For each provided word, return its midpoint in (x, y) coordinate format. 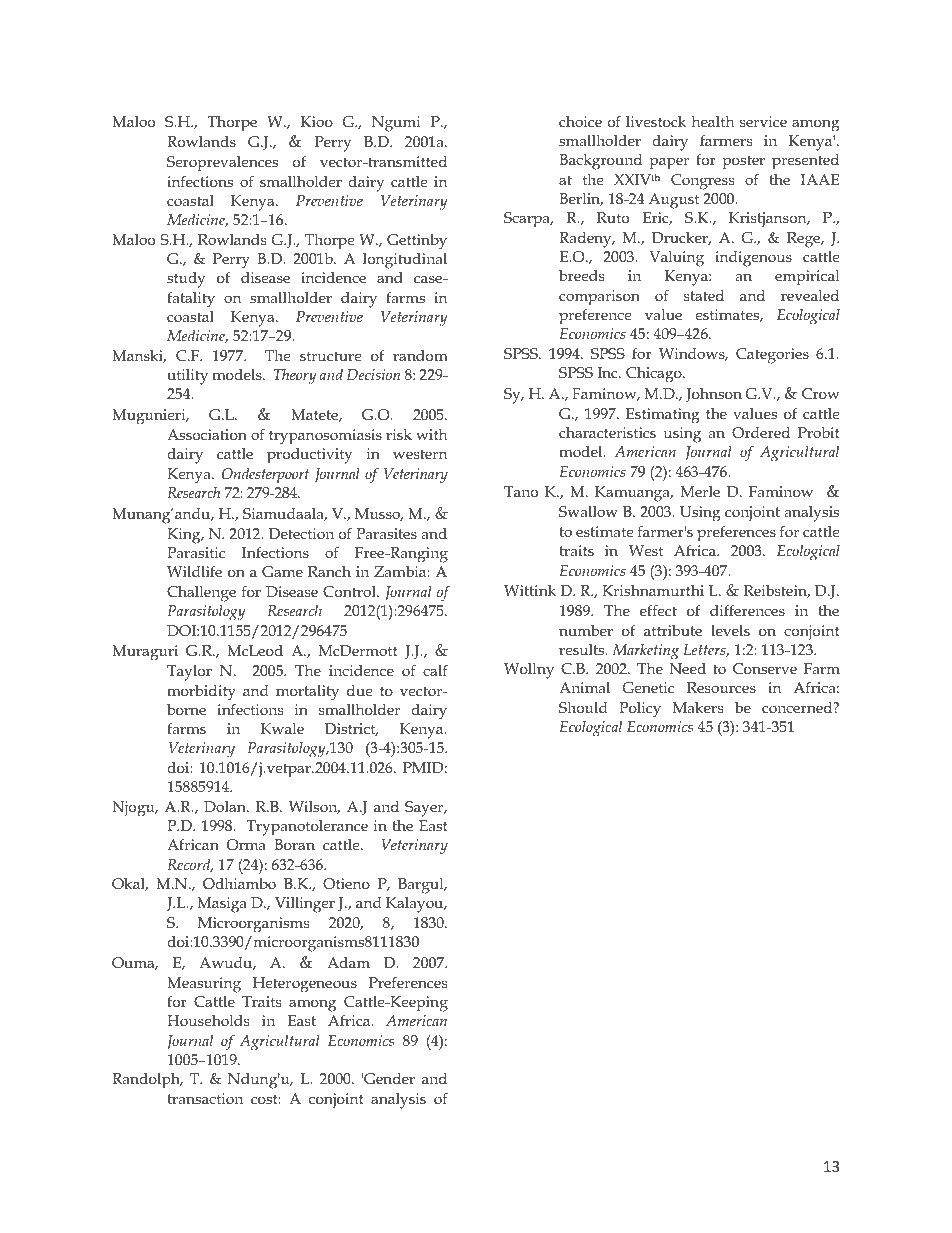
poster (743, 162)
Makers (698, 707)
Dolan (226, 806)
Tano (521, 491)
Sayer (425, 809)
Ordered (761, 432)
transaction (205, 1098)
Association (207, 435)
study (186, 280)
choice (580, 121)
